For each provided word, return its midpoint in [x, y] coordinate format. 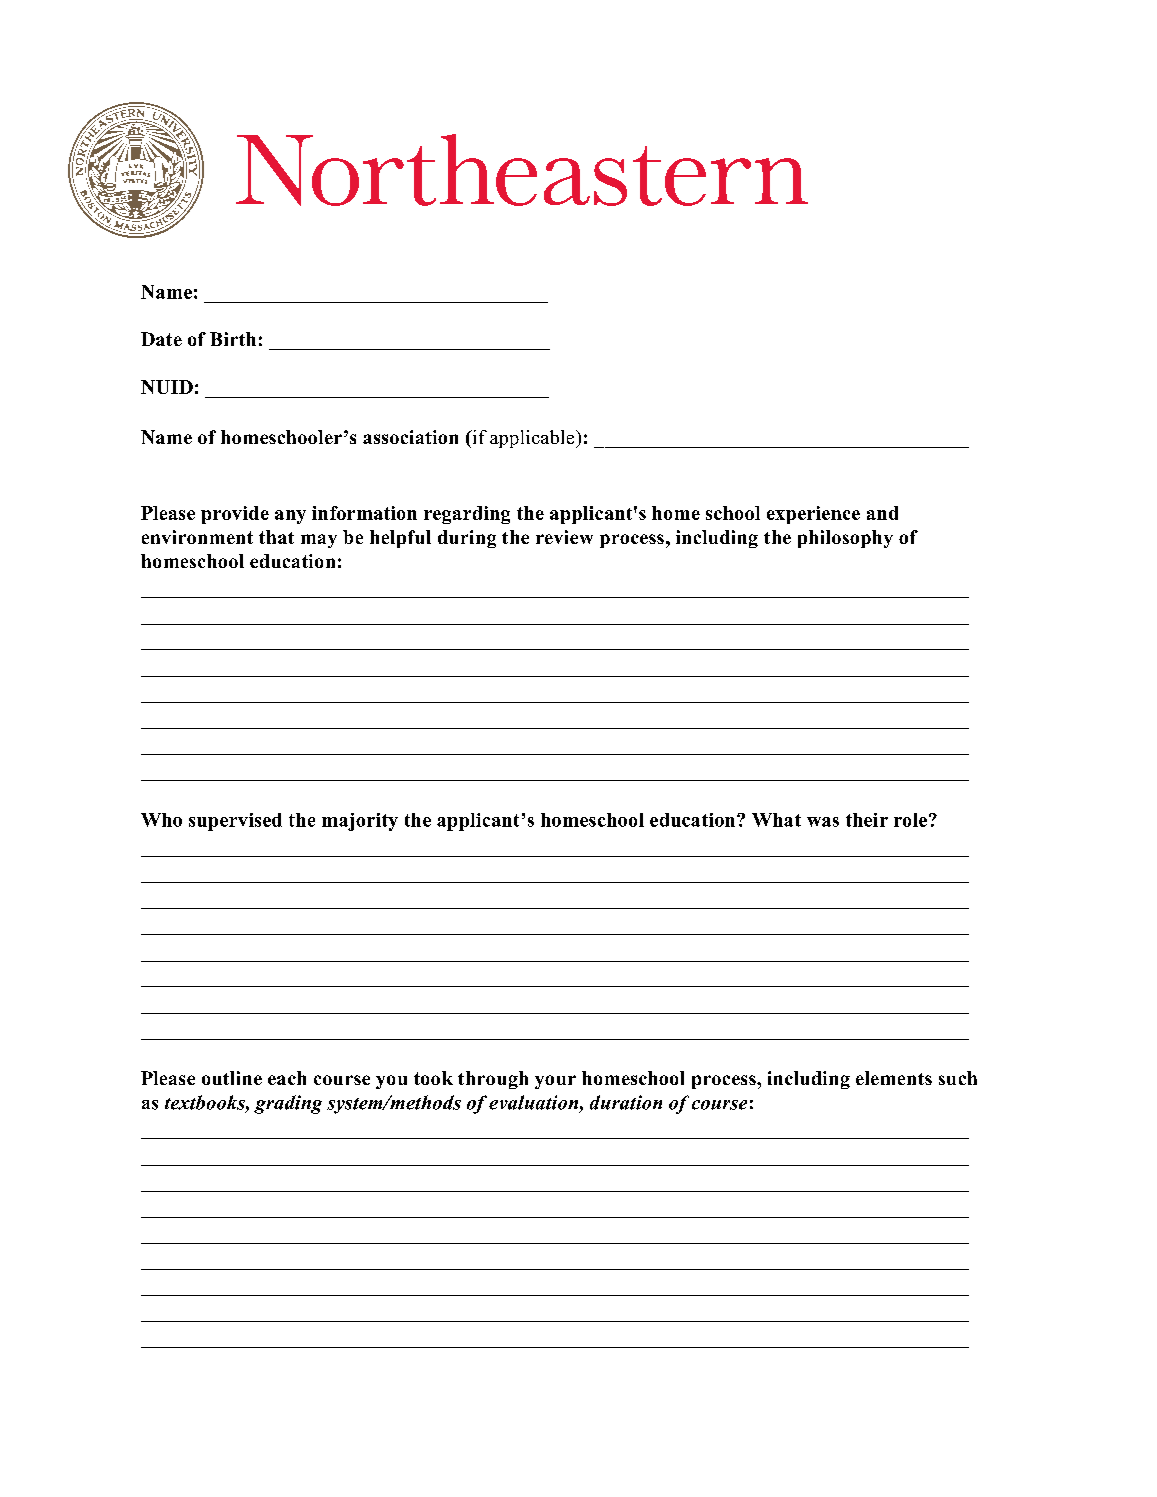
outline [232, 1078]
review [564, 537]
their [867, 820]
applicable [533, 439]
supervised [235, 822]
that [276, 537]
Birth [233, 339]
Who [161, 820]
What [776, 820]
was [823, 822]
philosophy [845, 539]
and [882, 513]
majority [360, 822]
